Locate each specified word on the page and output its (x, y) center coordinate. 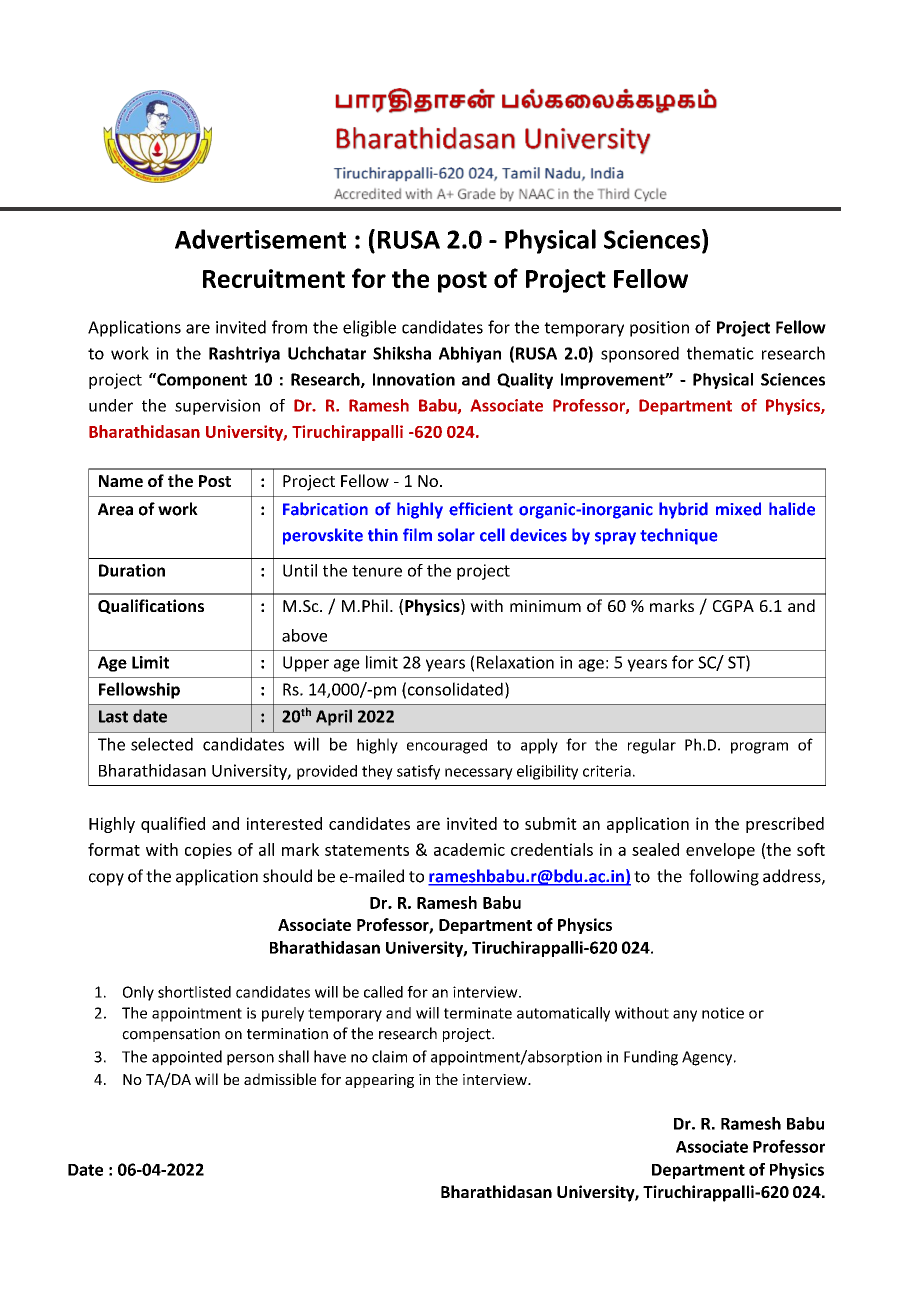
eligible (369, 328)
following (724, 877)
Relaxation (515, 662)
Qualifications (151, 606)
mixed (738, 509)
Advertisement (260, 239)
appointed (187, 1058)
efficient (481, 509)
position (659, 329)
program (759, 748)
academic (469, 849)
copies (208, 851)
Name (121, 481)
